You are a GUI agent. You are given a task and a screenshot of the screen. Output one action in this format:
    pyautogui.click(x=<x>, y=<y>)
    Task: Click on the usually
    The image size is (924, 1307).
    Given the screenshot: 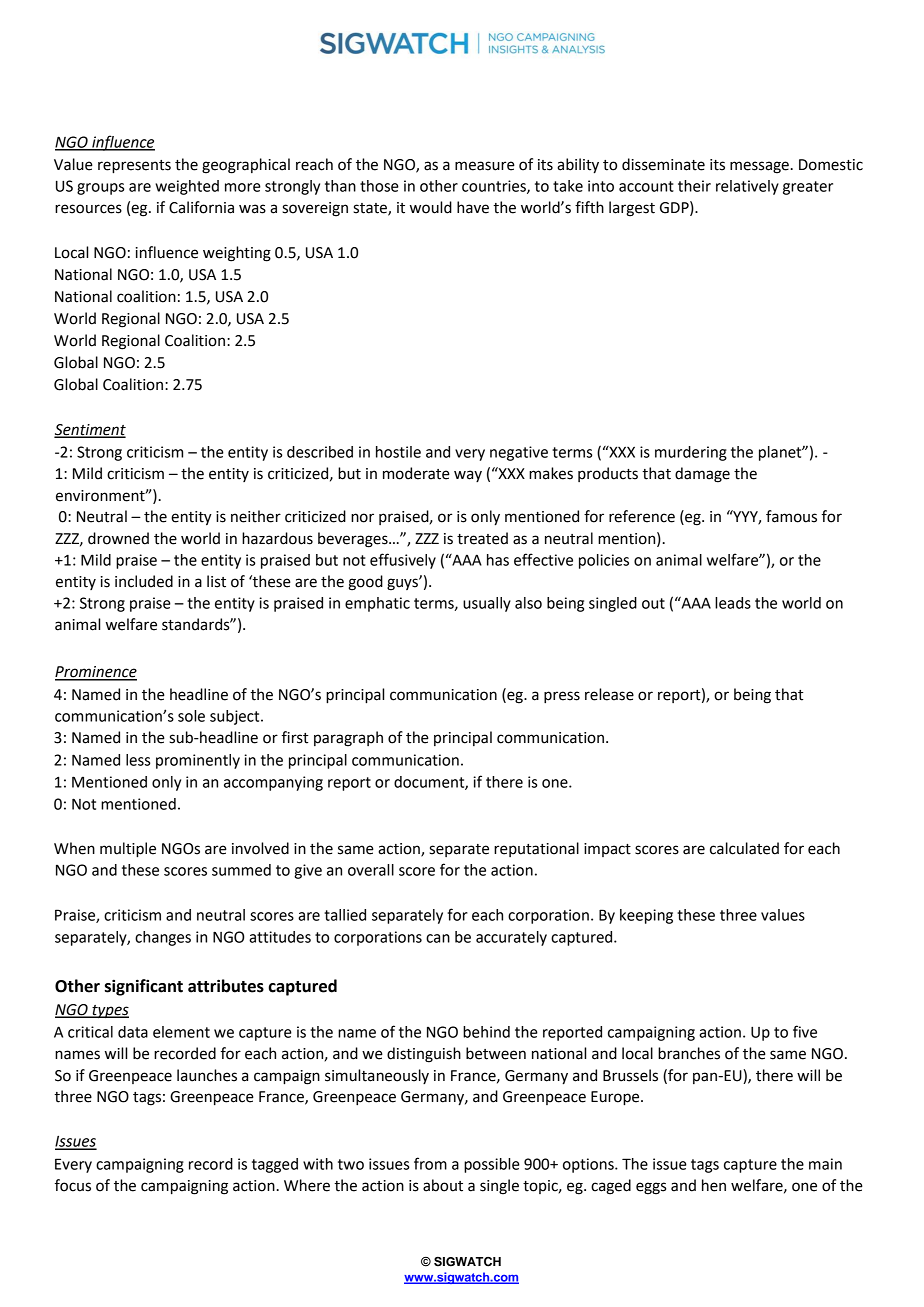 What is the action you would take?
    pyautogui.click(x=487, y=604)
